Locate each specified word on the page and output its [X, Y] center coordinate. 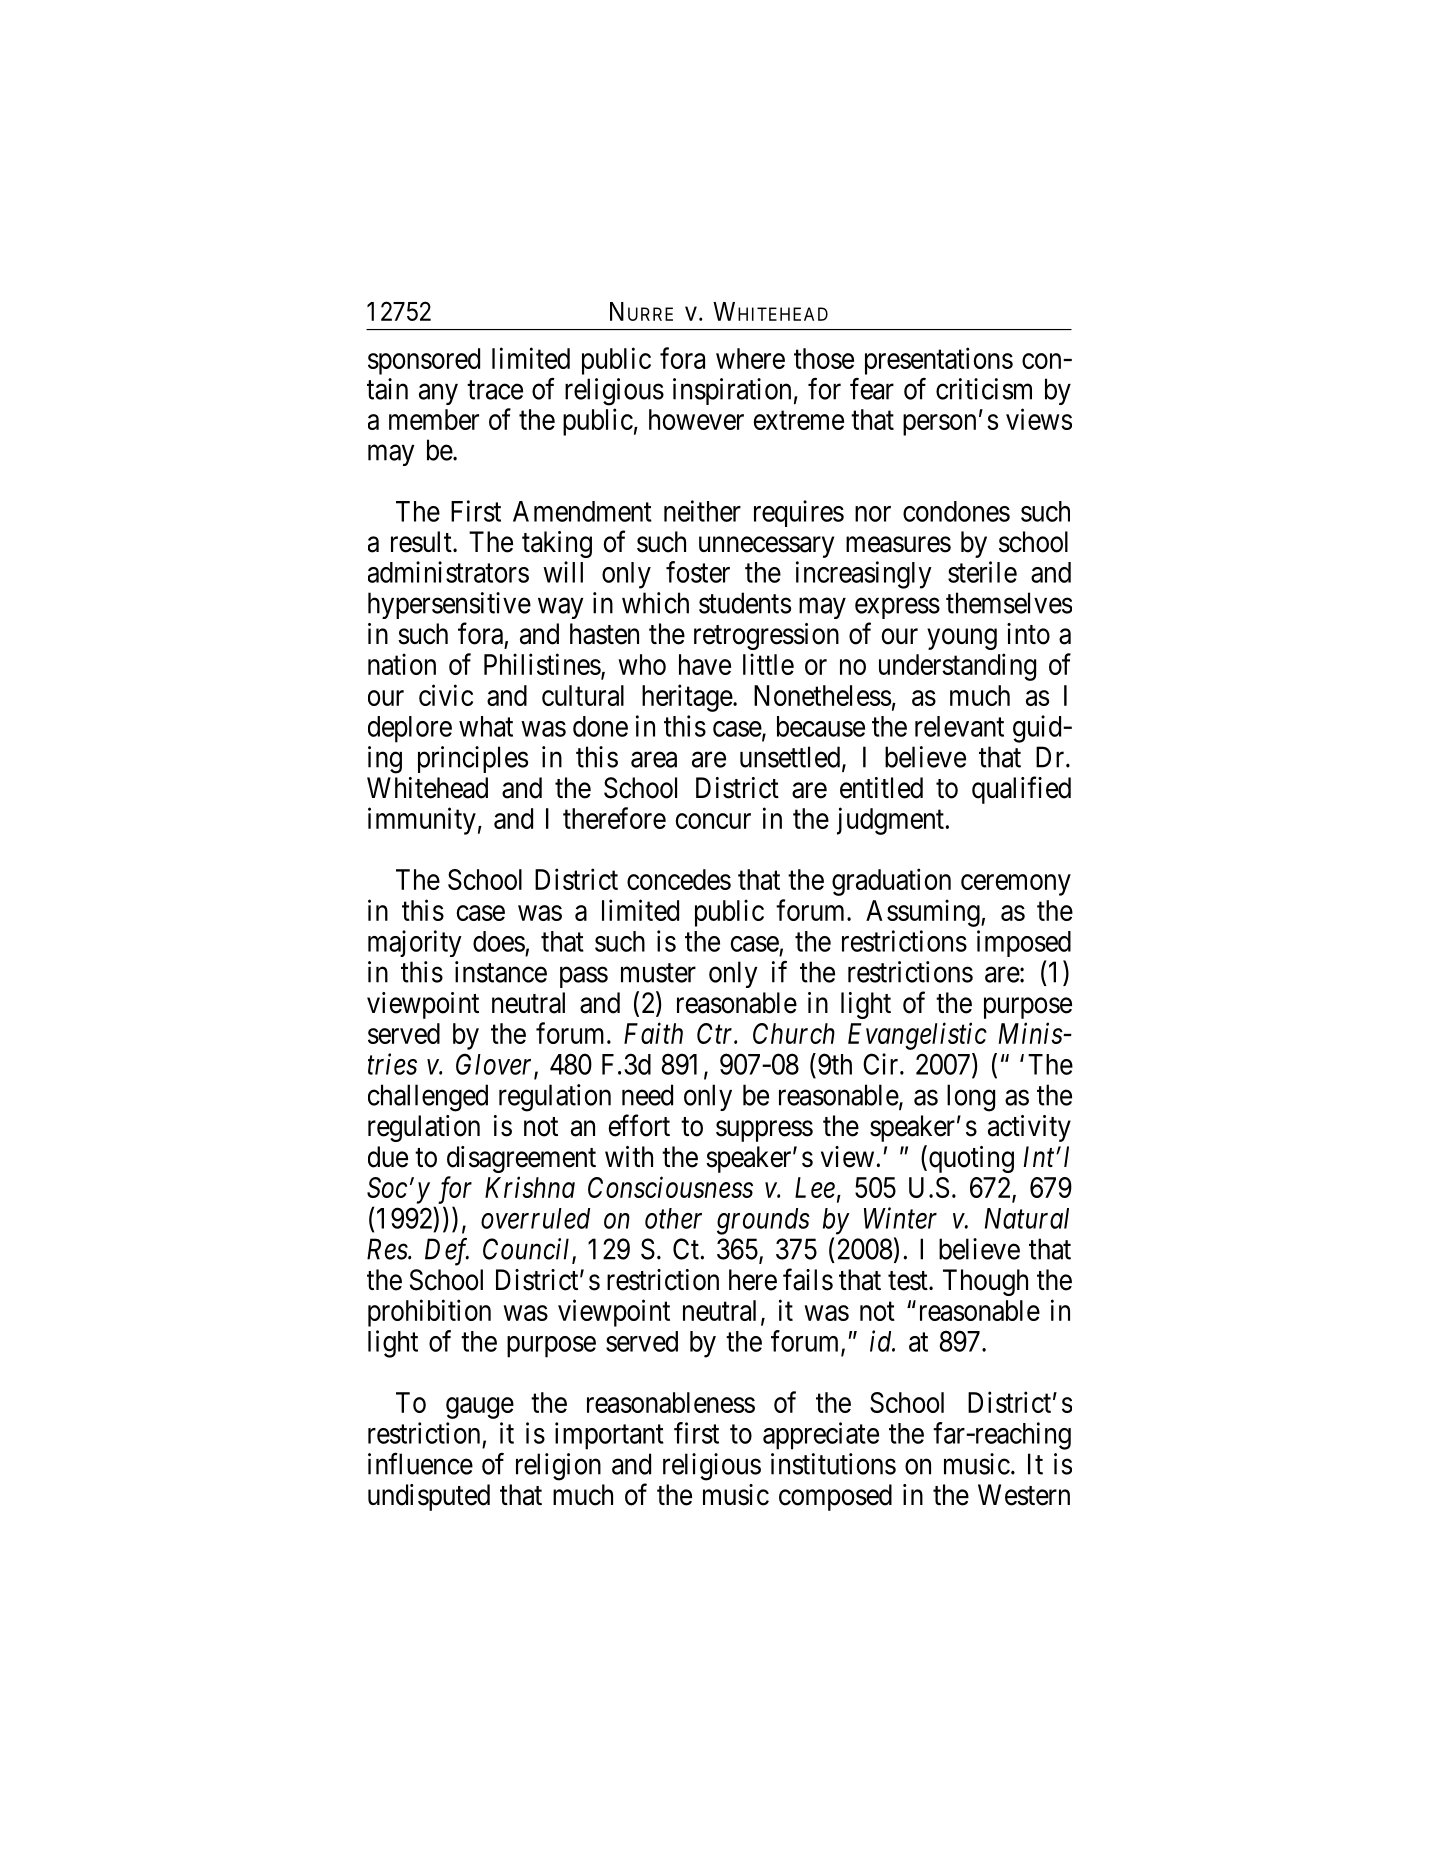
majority [415, 943]
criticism [984, 389]
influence [420, 1464]
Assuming [924, 913]
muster [658, 973]
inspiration [732, 391]
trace [495, 390]
